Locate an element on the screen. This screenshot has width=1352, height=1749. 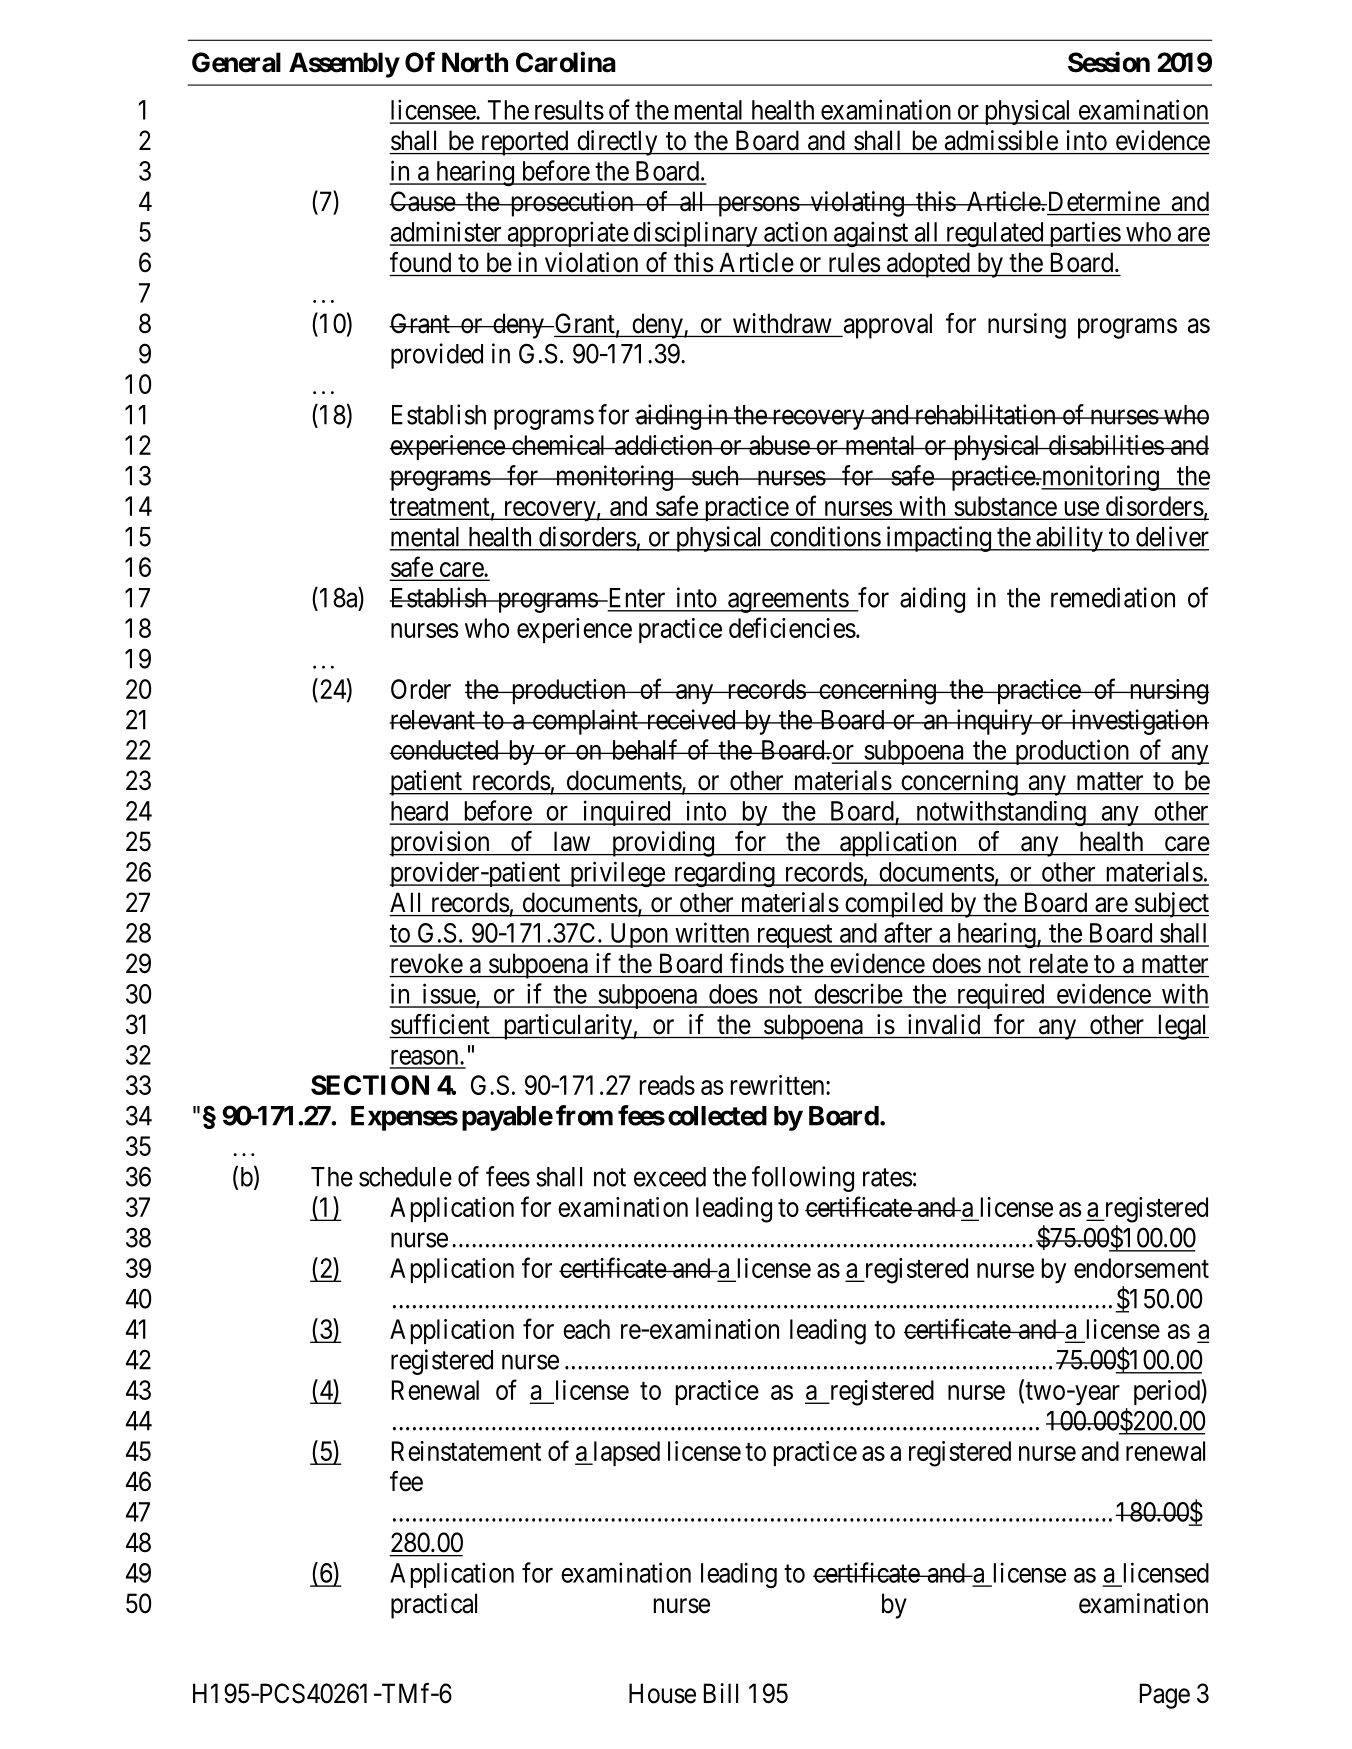
endorsement is located at coordinates (1141, 1268).
